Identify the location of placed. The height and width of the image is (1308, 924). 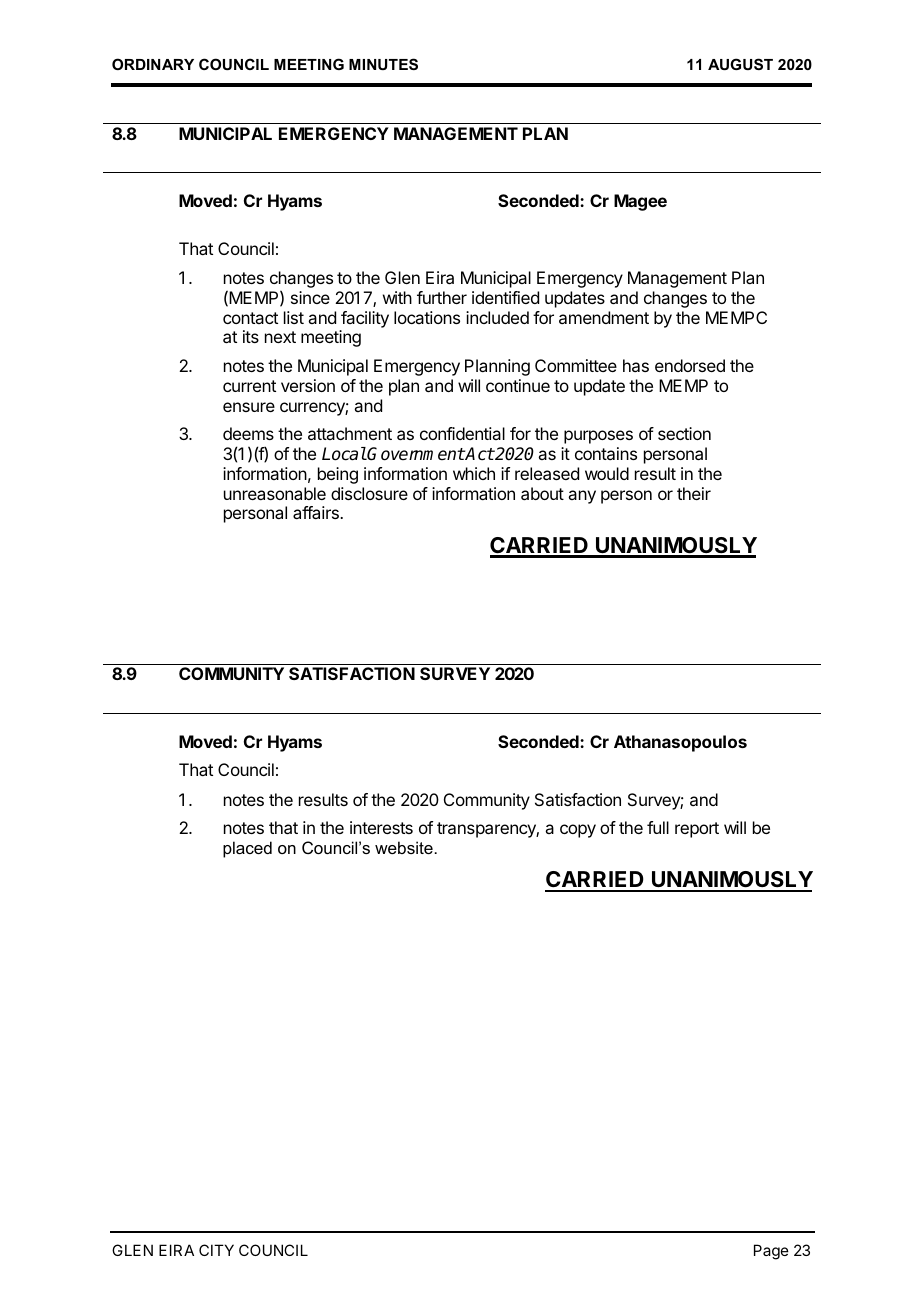
(247, 849).
